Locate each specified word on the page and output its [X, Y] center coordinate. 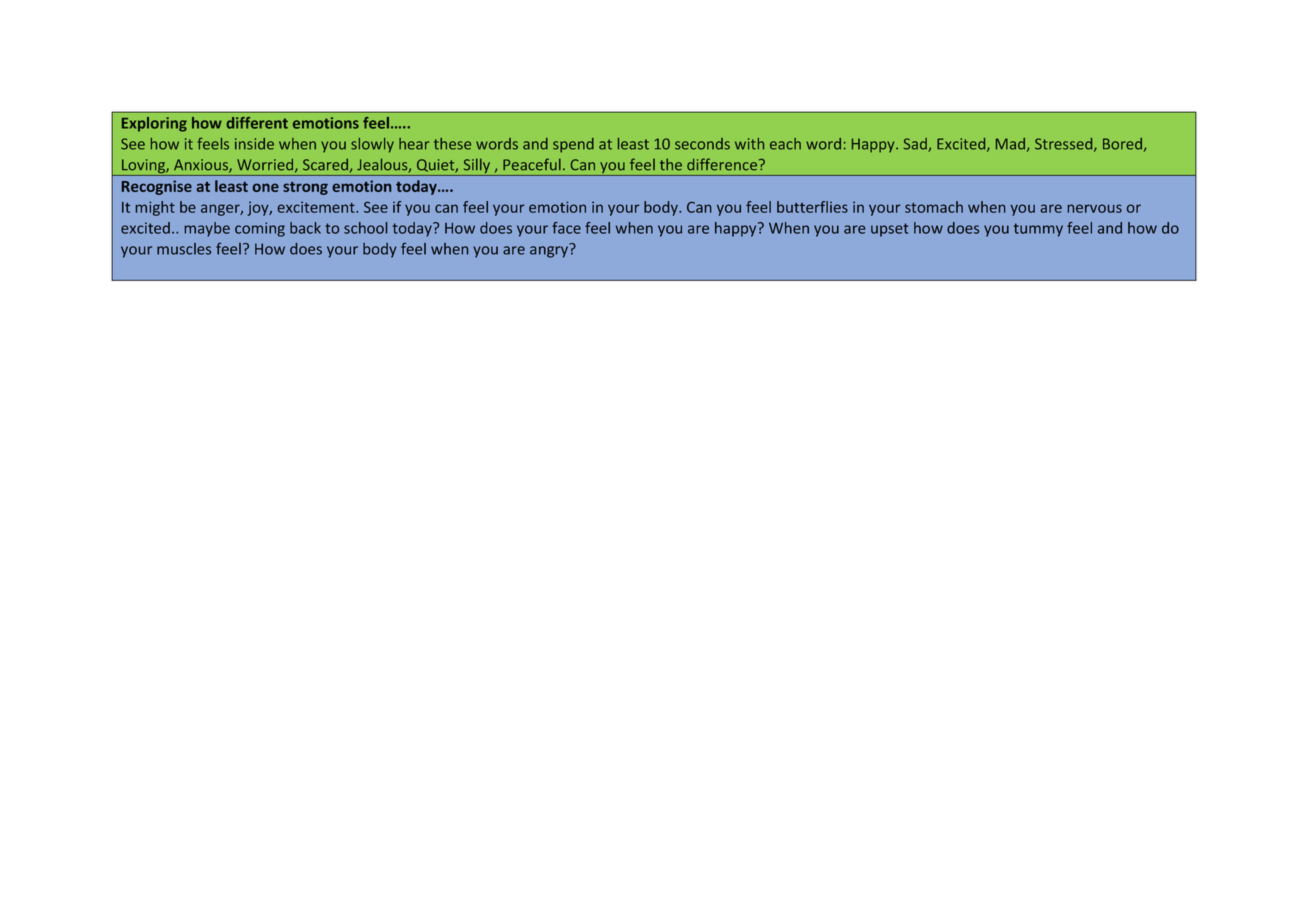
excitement [317, 207]
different [257, 123]
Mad [1010, 144]
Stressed [1065, 145]
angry [550, 251]
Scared [326, 165]
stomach [934, 207]
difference [722, 164]
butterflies [812, 207]
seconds [702, 144]
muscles [184, 249]
